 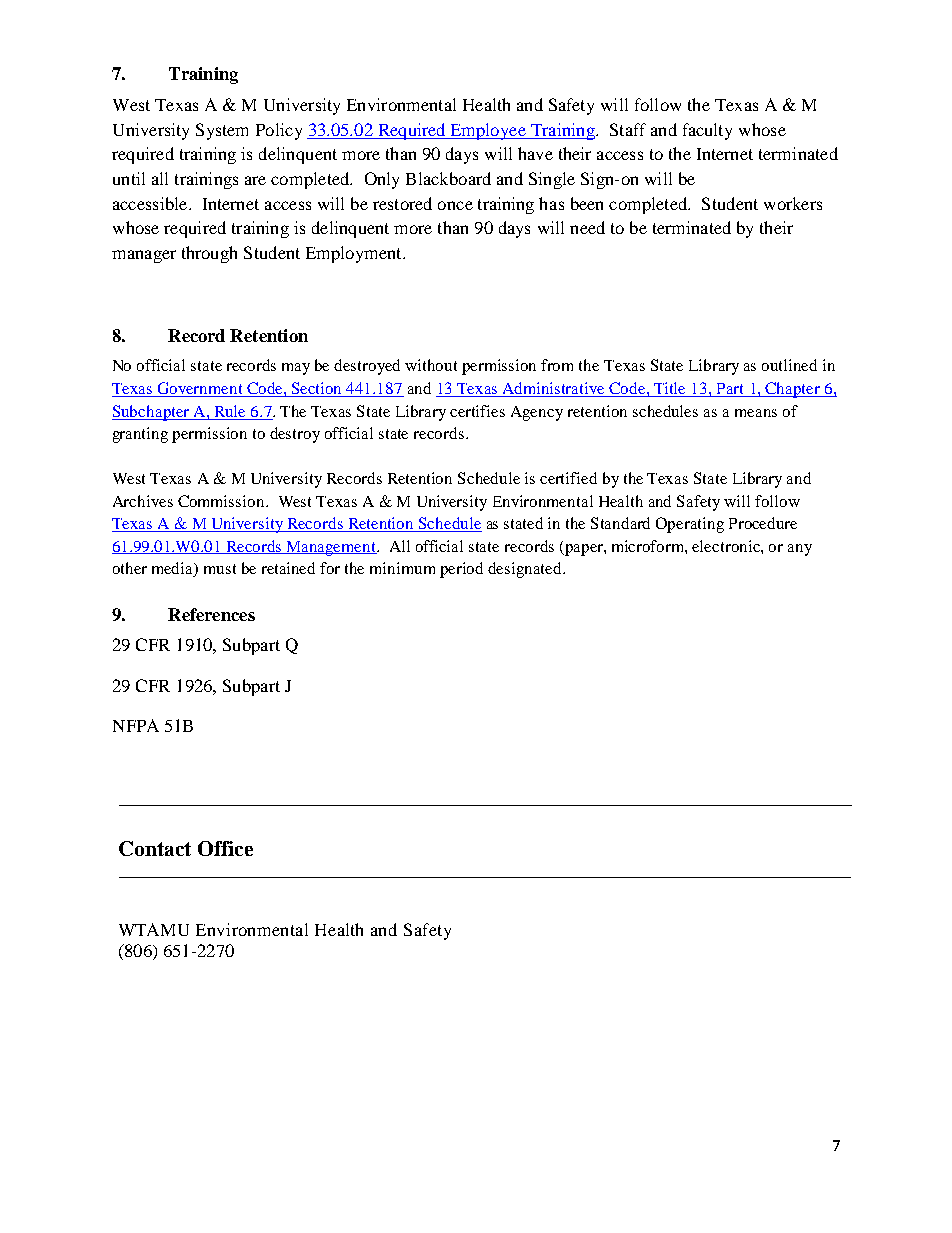 I want to click on any, so click(x=800, y=550).
